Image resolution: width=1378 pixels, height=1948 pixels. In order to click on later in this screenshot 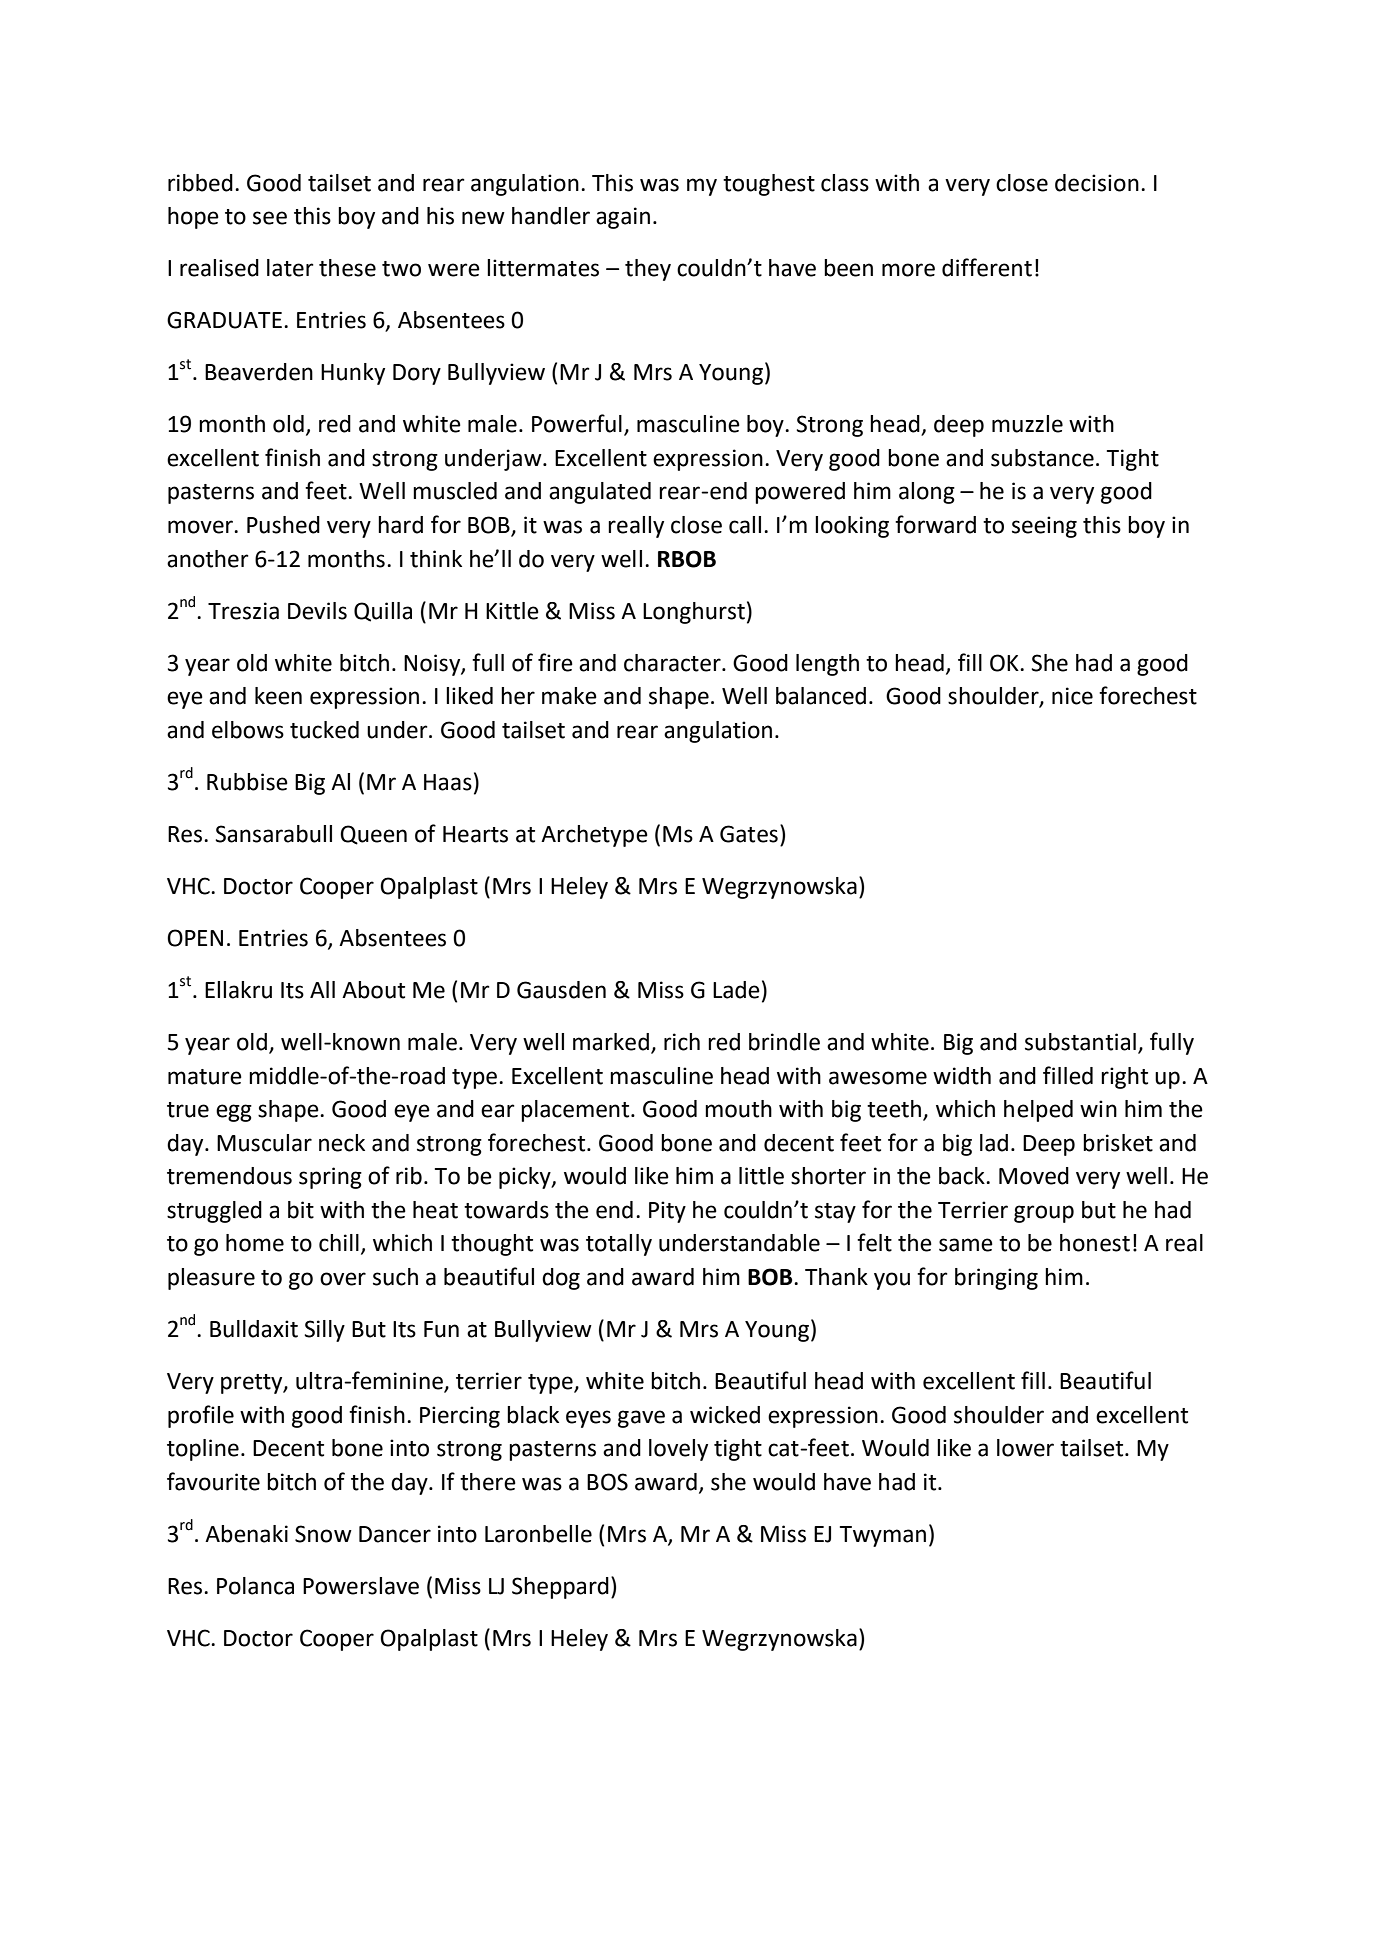, I will do `click(290, 268)`.
